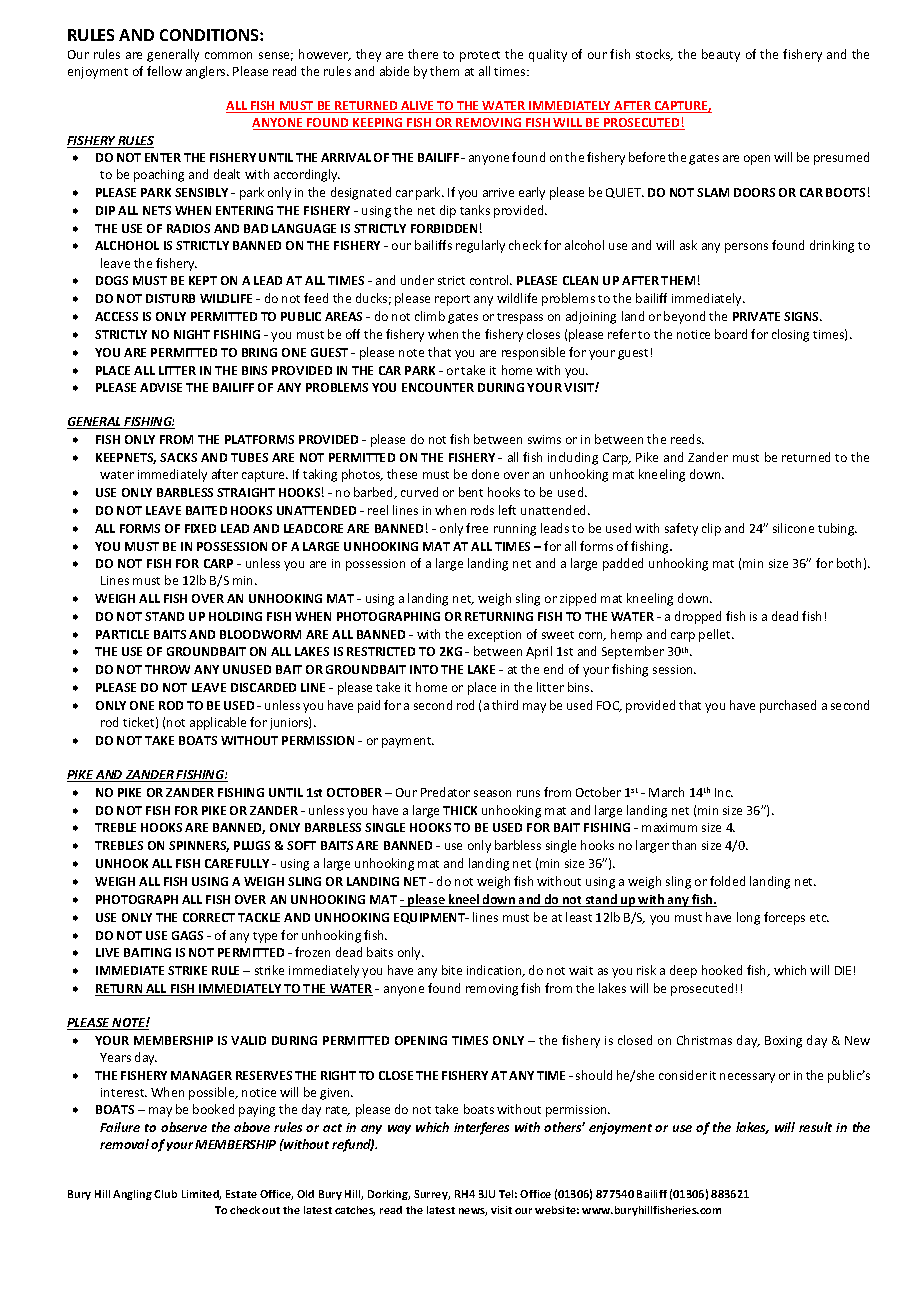 The image size is (924, 1308). What do you see at coordinates (684, 845) in the page?
I see `than` at bounding box center [684, 845].
